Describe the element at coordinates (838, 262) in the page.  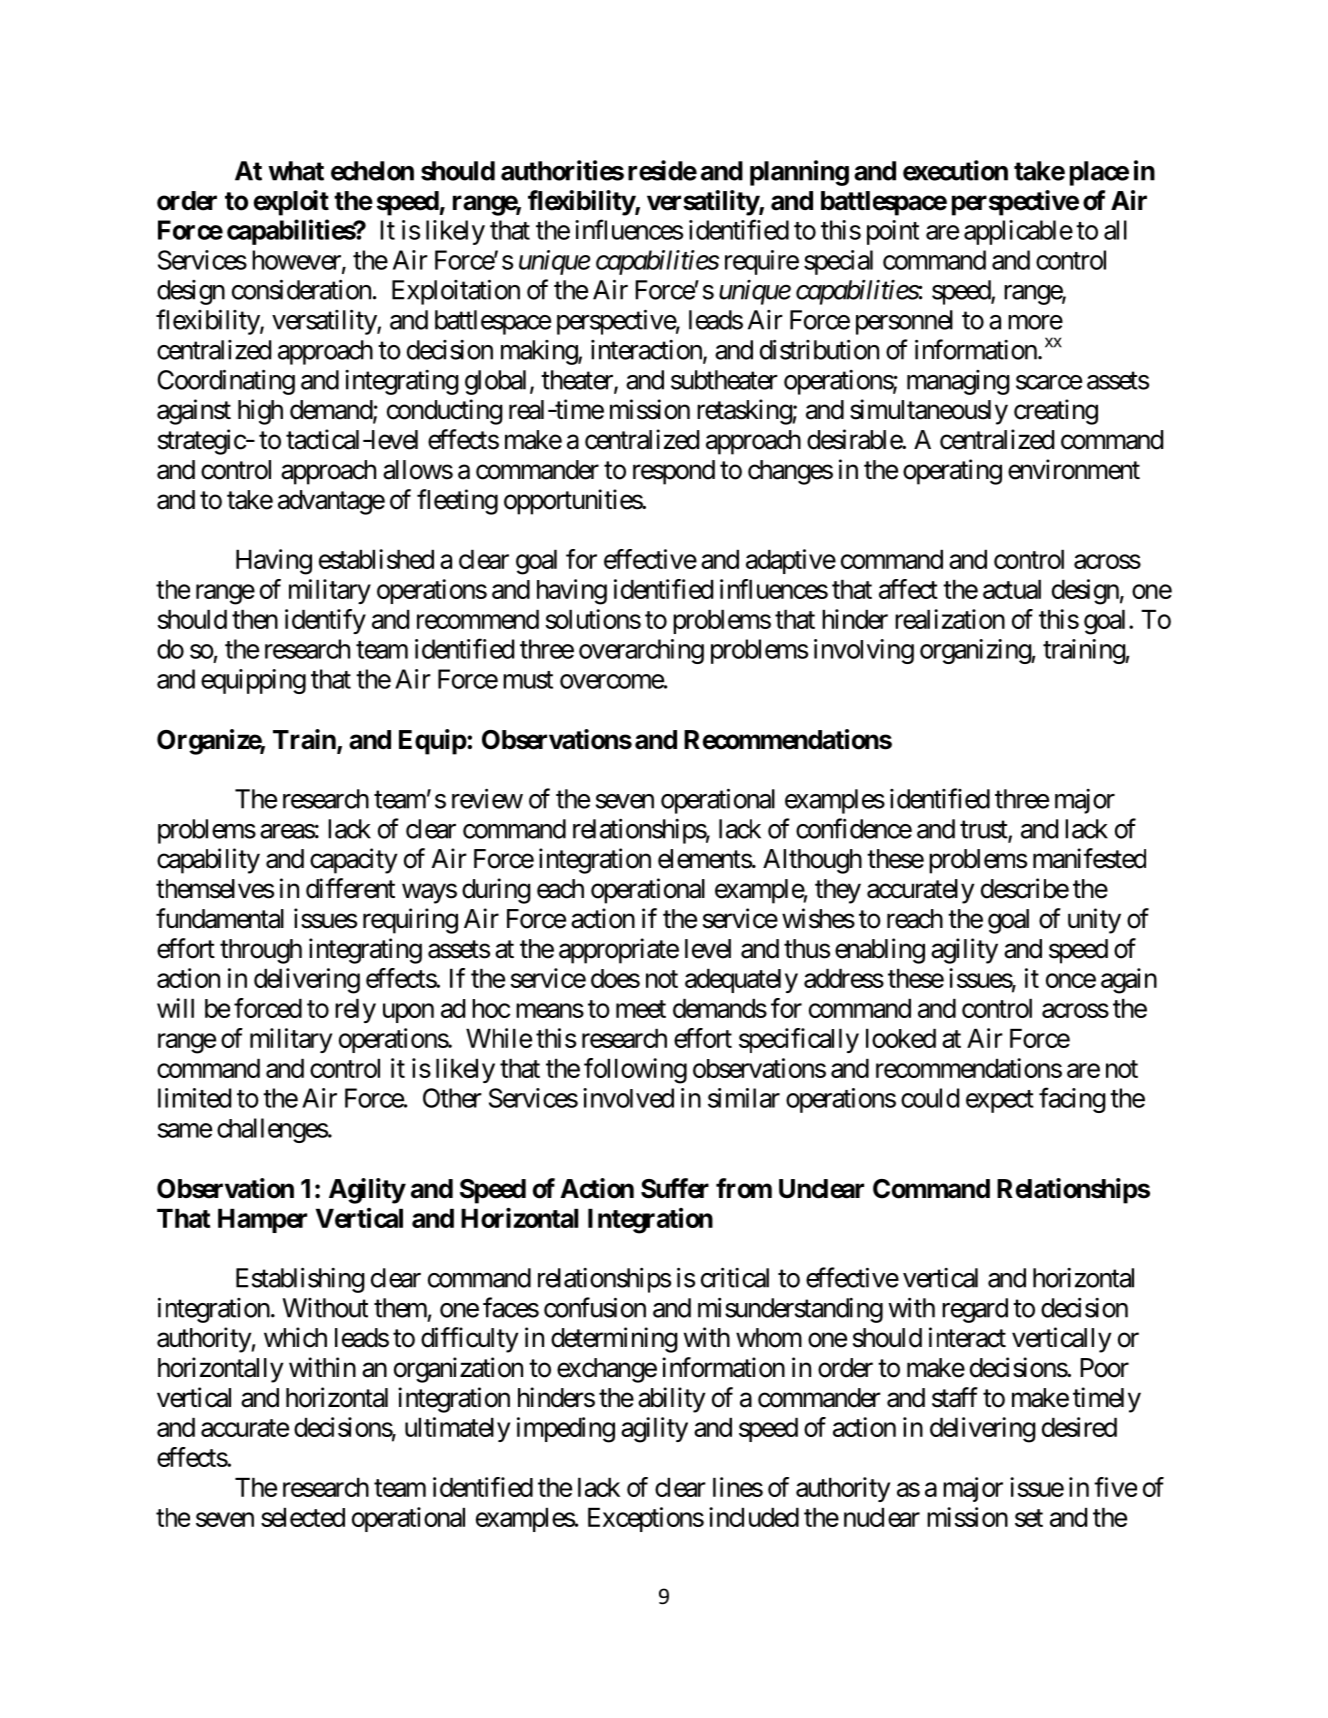
I see `special` at that location.
